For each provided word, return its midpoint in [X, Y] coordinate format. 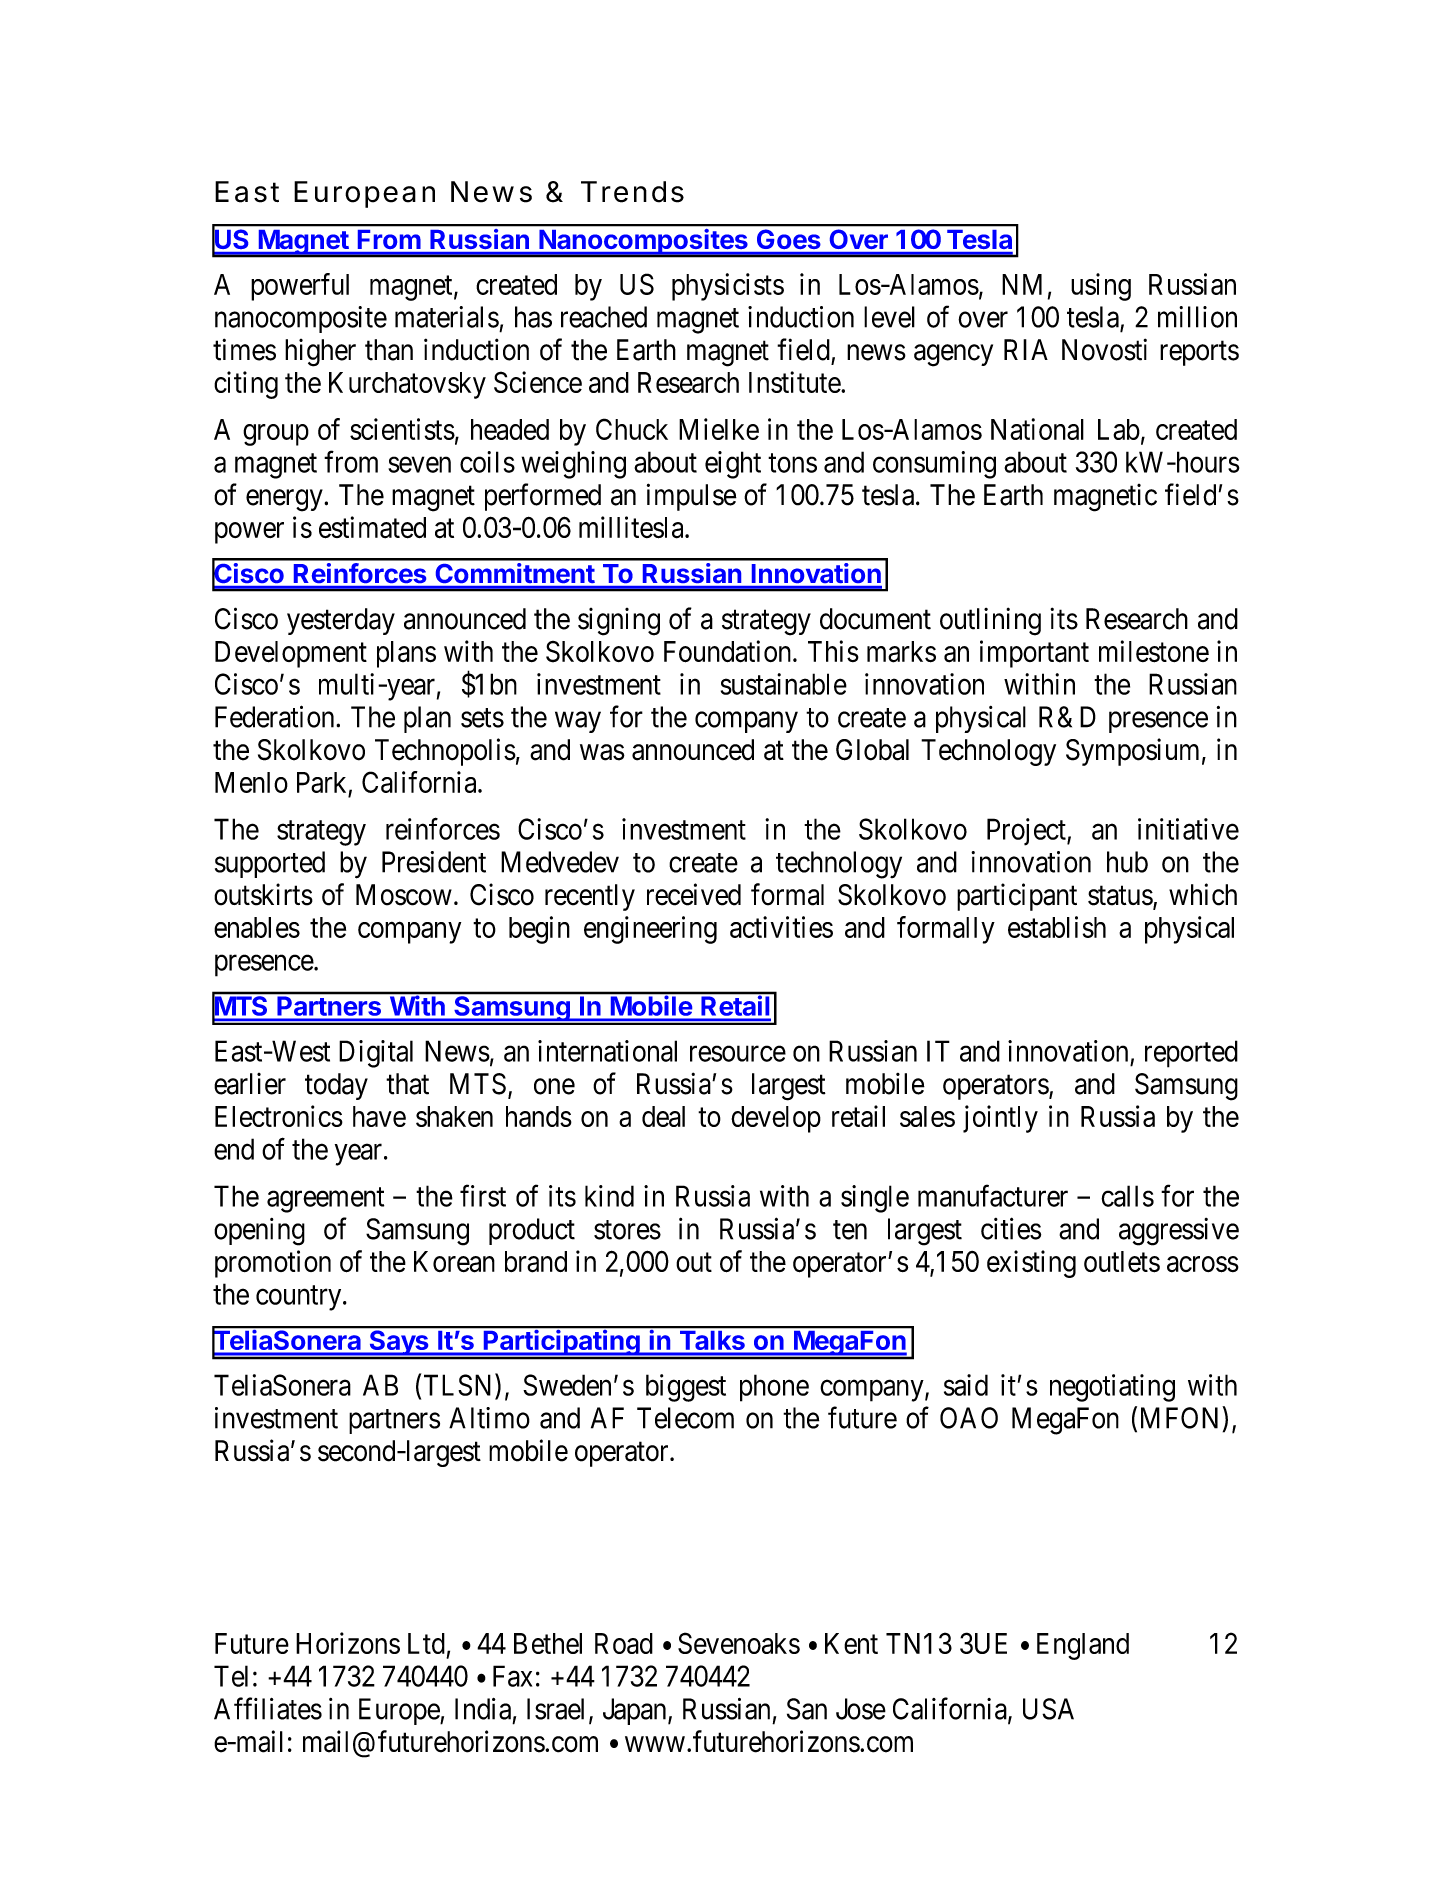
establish [1057, 927]
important [1034, 654]
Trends [632, 192]
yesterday [341, 621]
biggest [686, 1388]
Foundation [729, 651]
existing [1031, 1264]
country [300, 1298]
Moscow [404, 895]
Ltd [426, 1643]
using [1101, 287]
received [694, 894]
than [389, 350]
